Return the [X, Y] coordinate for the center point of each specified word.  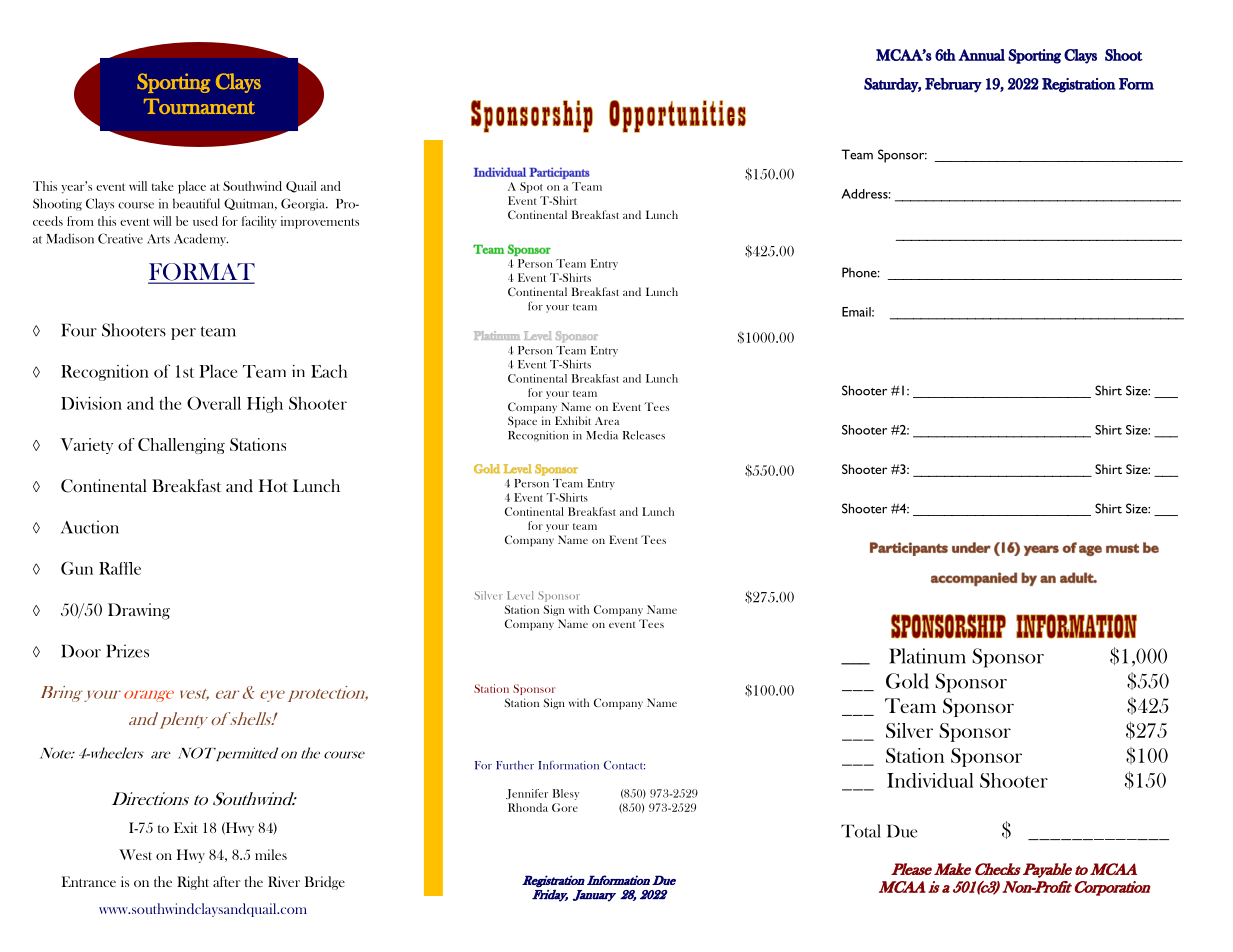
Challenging [181, 446]
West [135, 854]
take [163, 186]
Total [861, 831]
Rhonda [528, 807]
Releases [644, 435]
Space [522, 422]
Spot [531, 187]
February [953, 85]
